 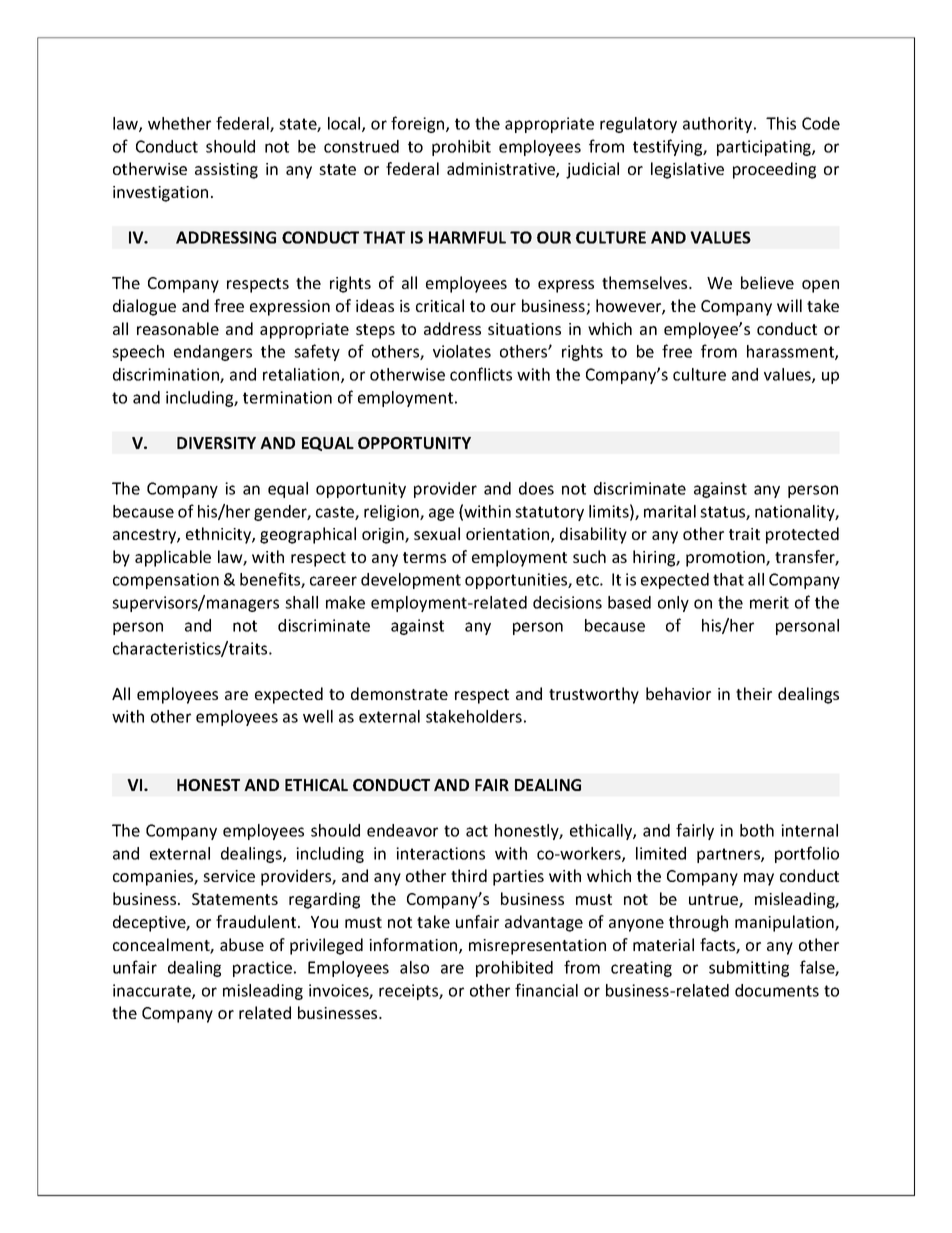 I want to click on DIVERSITY, so click(x=216, y=443).
